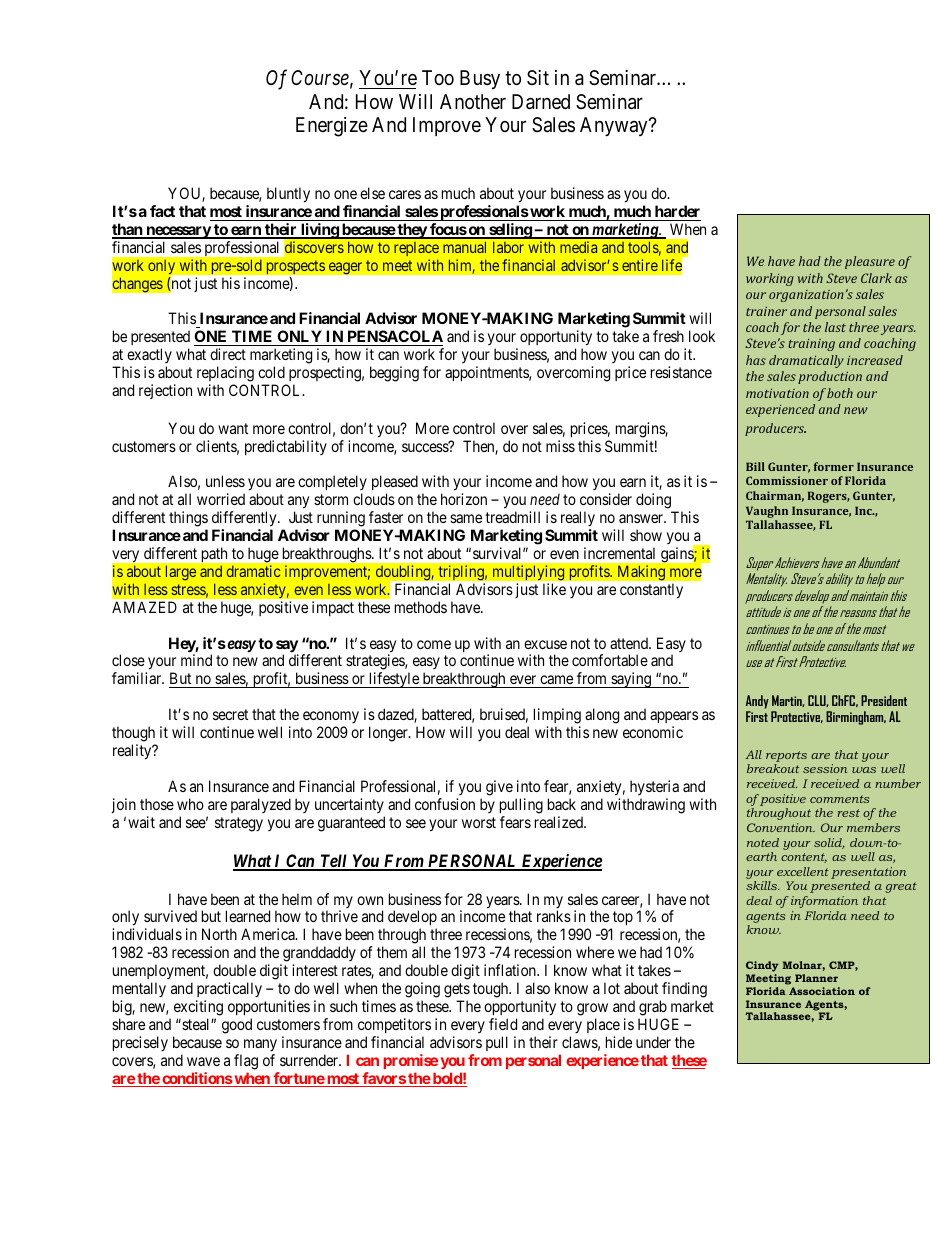 The image size is (952, 1233). Describe the element at coordinates (394, 338) in the screenshot. I see `PENSACOLA` at that location.
